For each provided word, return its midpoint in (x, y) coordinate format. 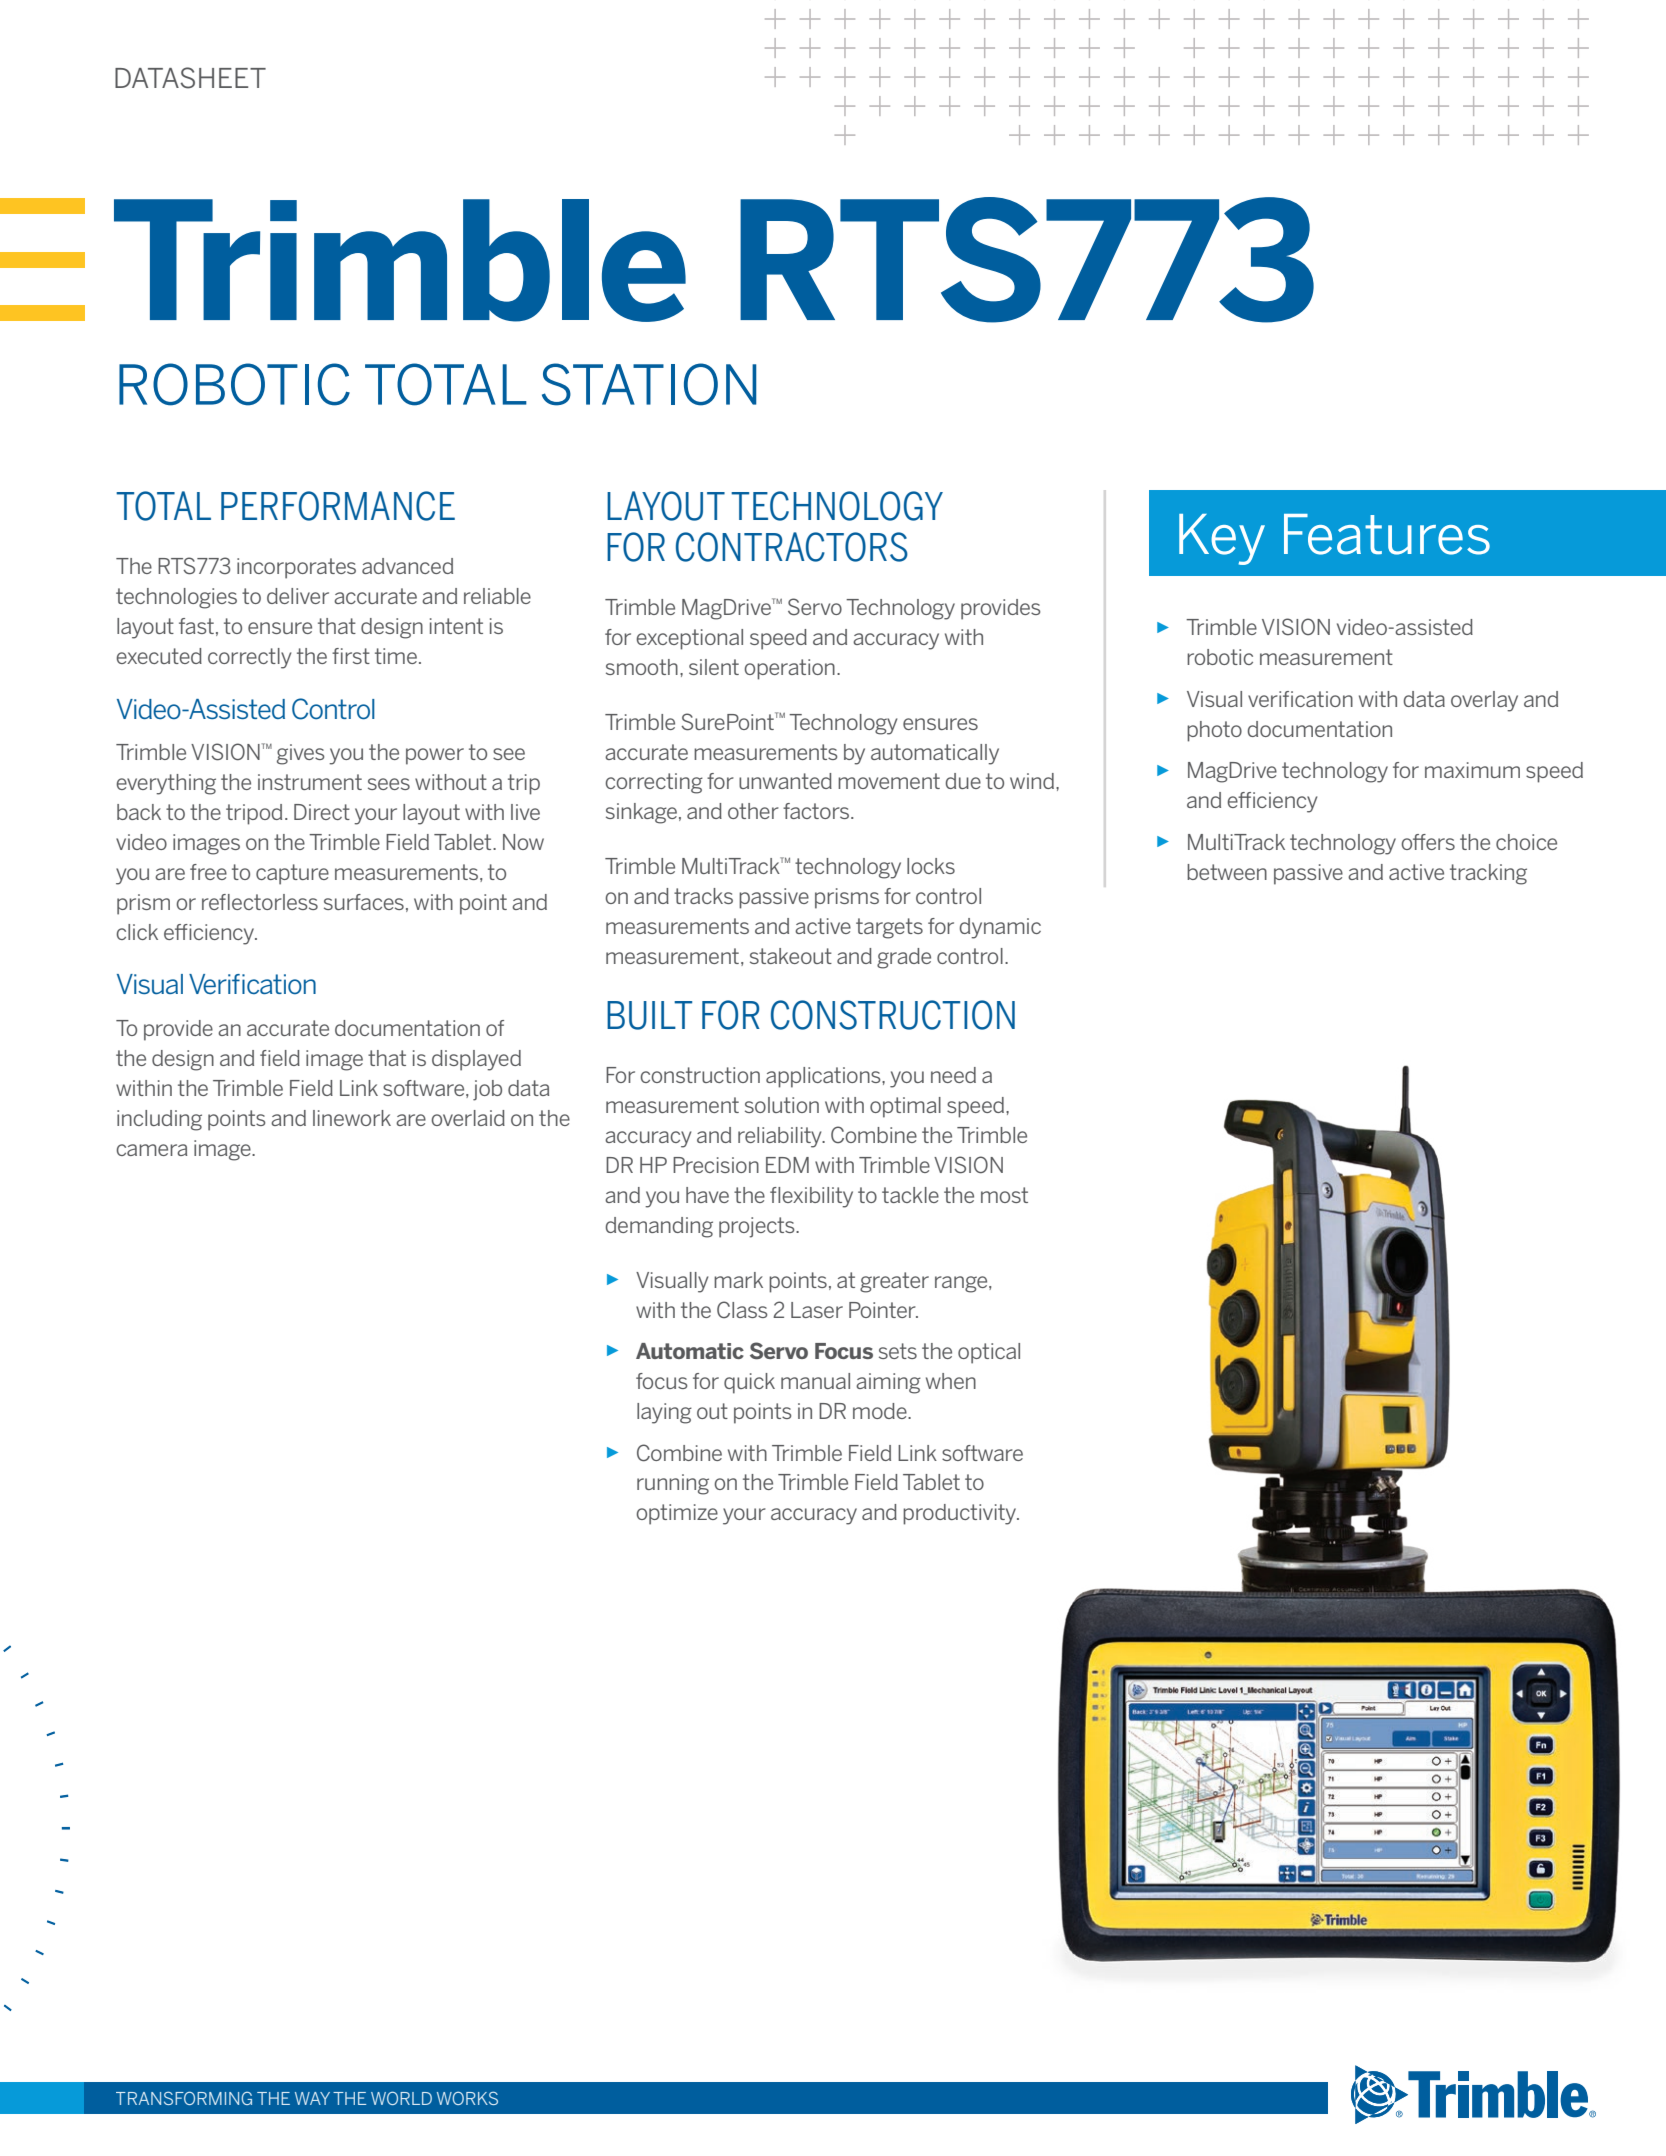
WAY (312, 2098)
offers (1428, 842)
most (1004, 1195)
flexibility (811, 1197)
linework (352, 1118)
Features (1387, 534)
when (951, 1381)
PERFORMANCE (338, 506)
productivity (961, 1514)
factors (817, 811)
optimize (677, 1514)
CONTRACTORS (792, 547)
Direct (322, 812)
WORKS (467, 2098)
